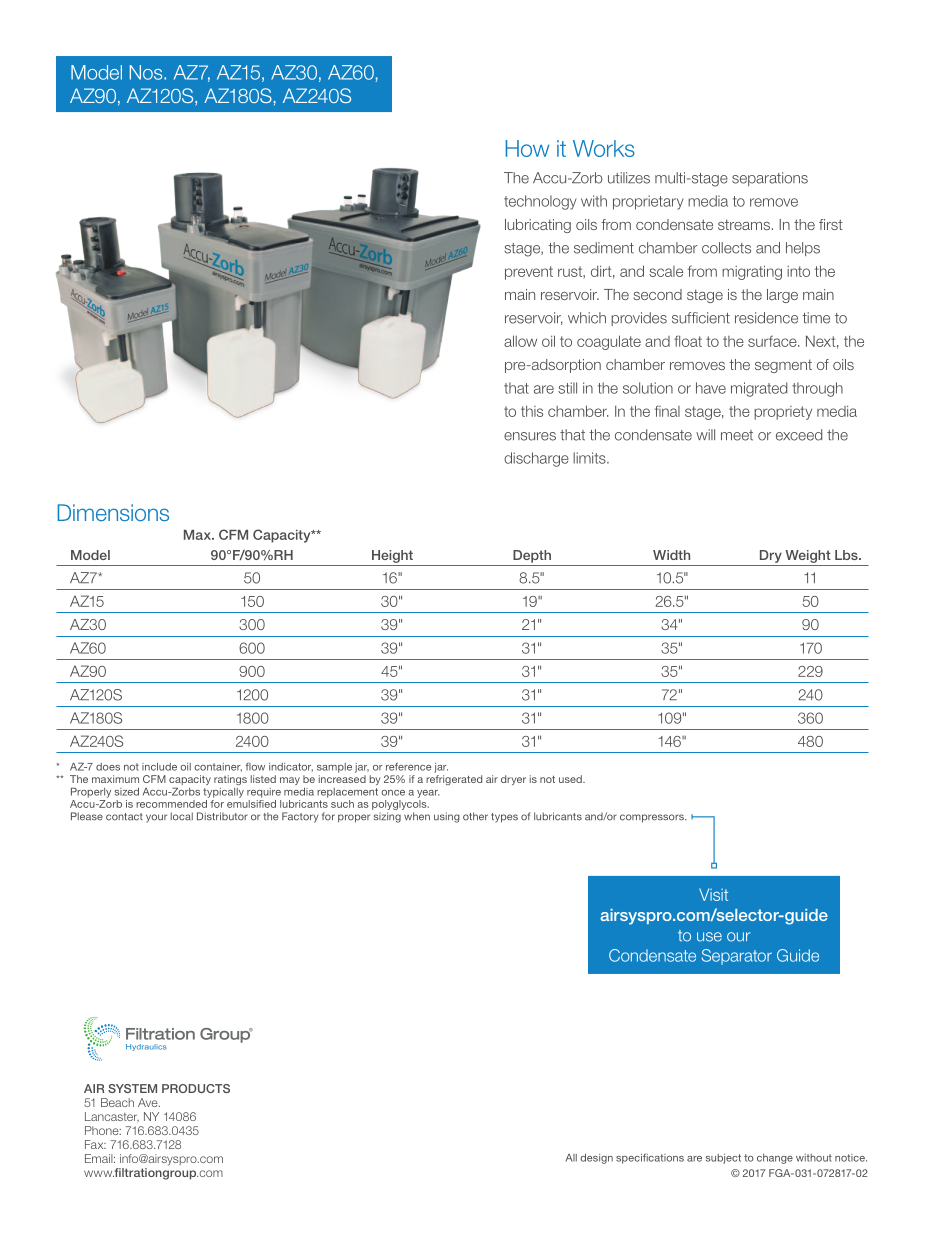 The width and height of the page is (952, 1233). What do you see at coordinates (475, 816) in the page?
I see `other` at bounding box center [475, 816].
